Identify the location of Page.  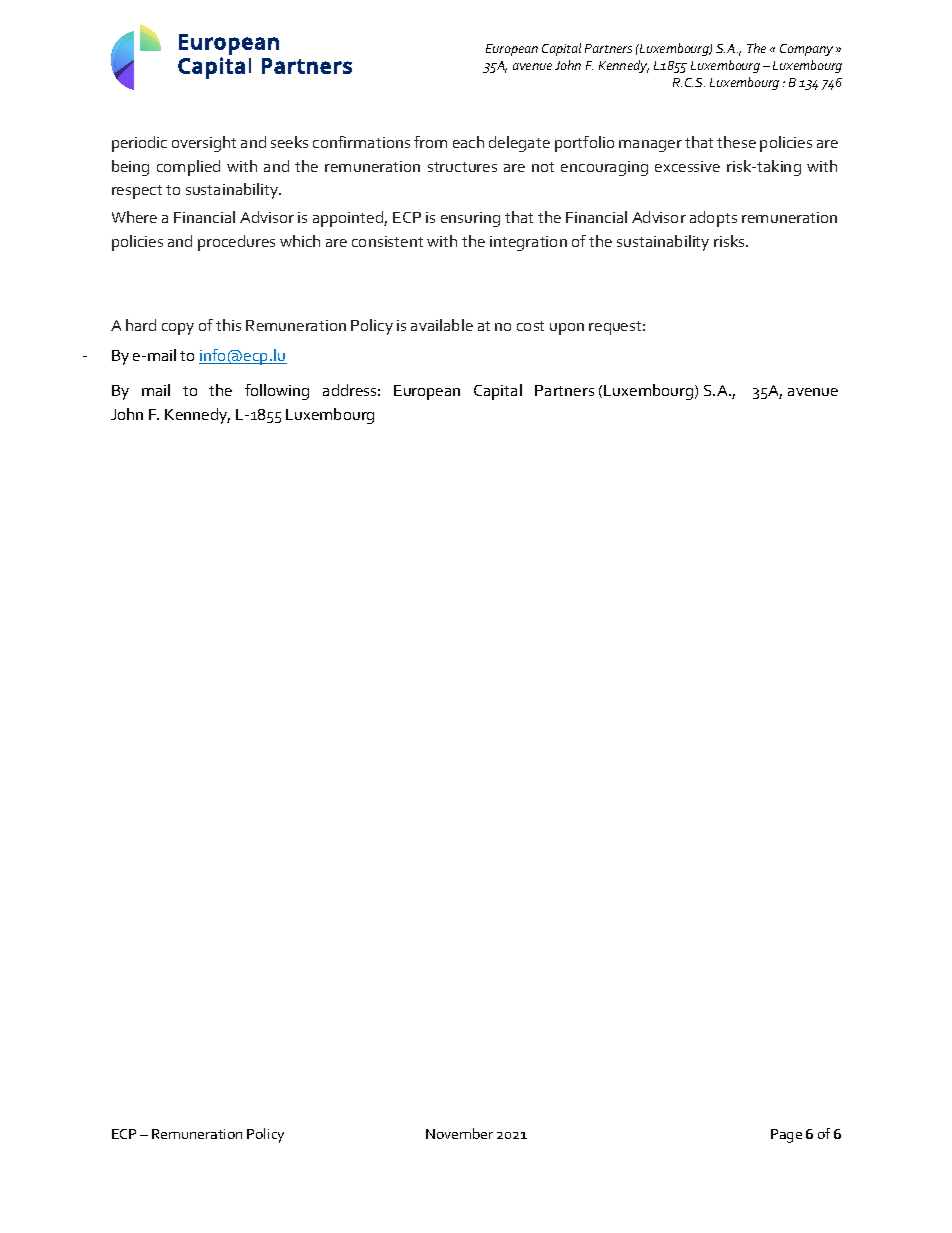
(786, 1136).
